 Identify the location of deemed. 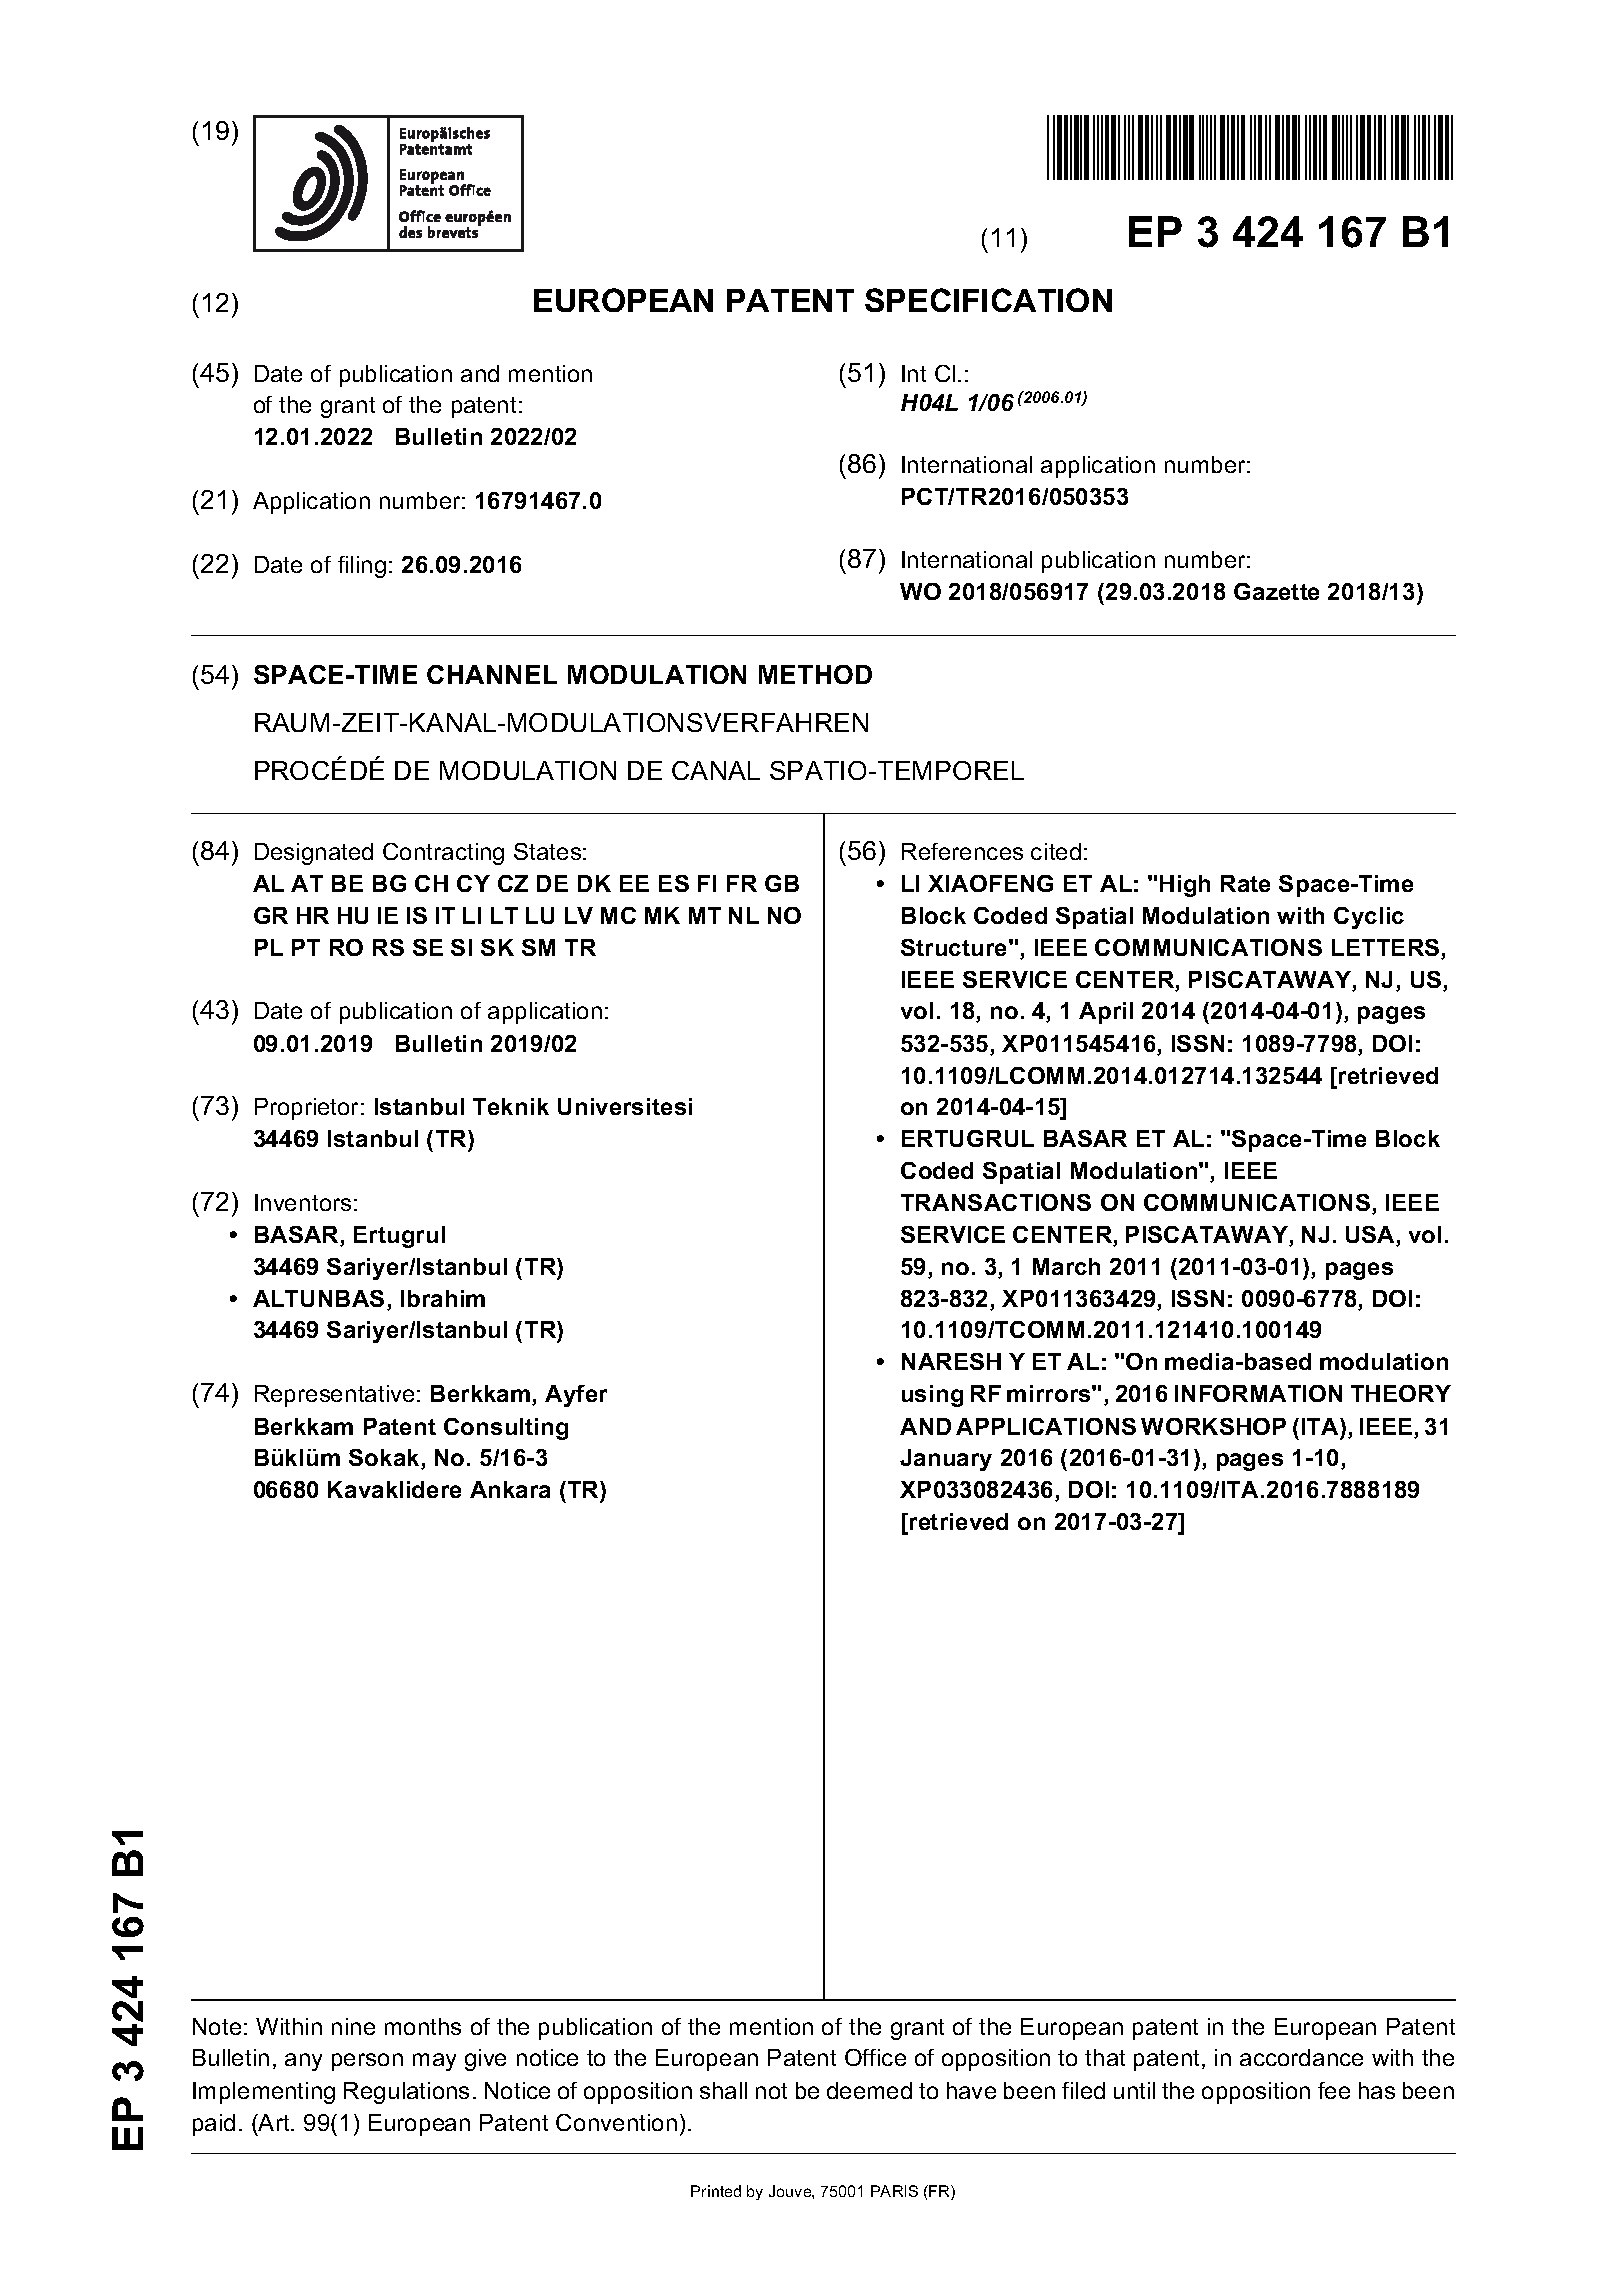
(869, 2090).
